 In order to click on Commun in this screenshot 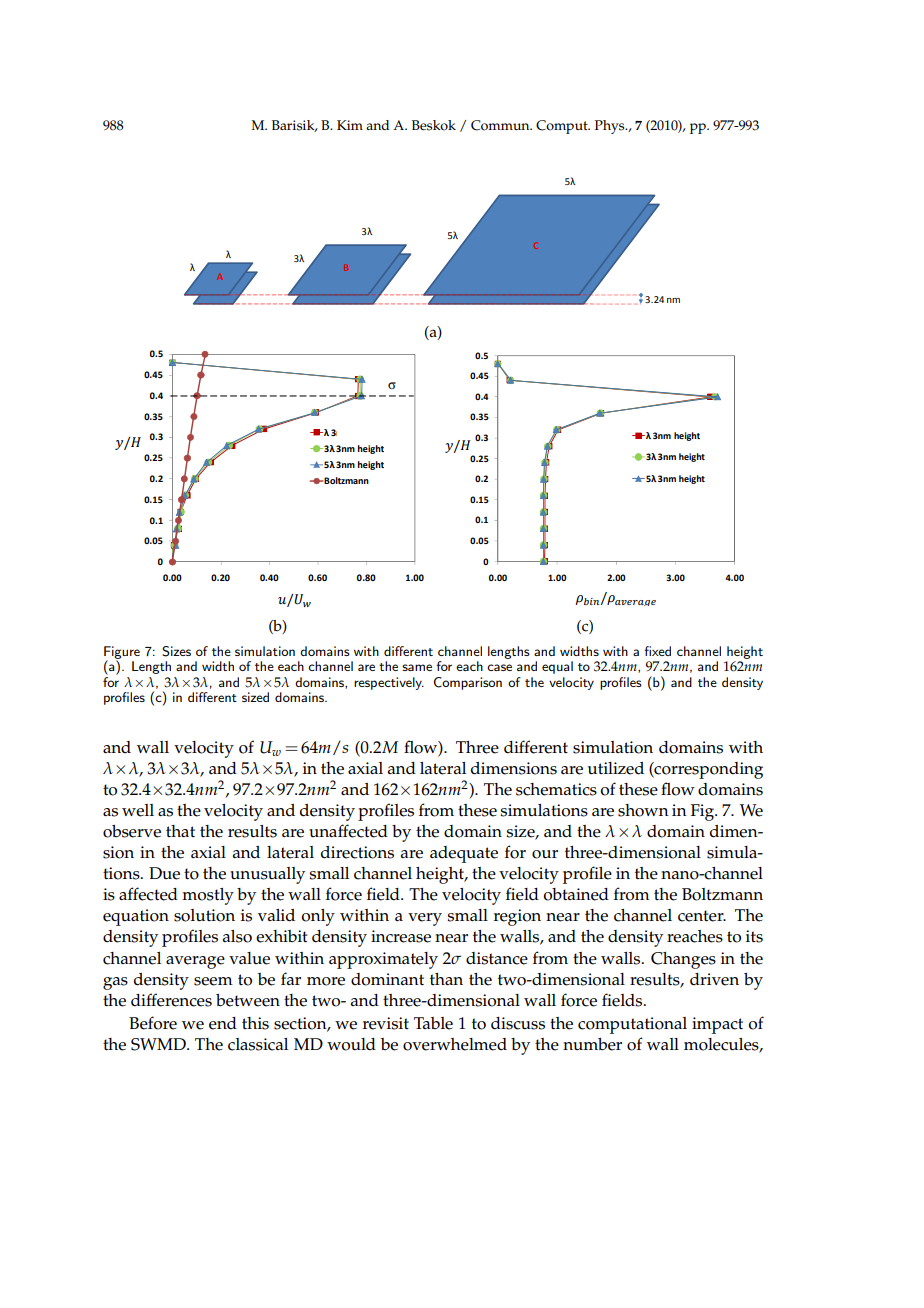, I will do `click(501, 125)`.
